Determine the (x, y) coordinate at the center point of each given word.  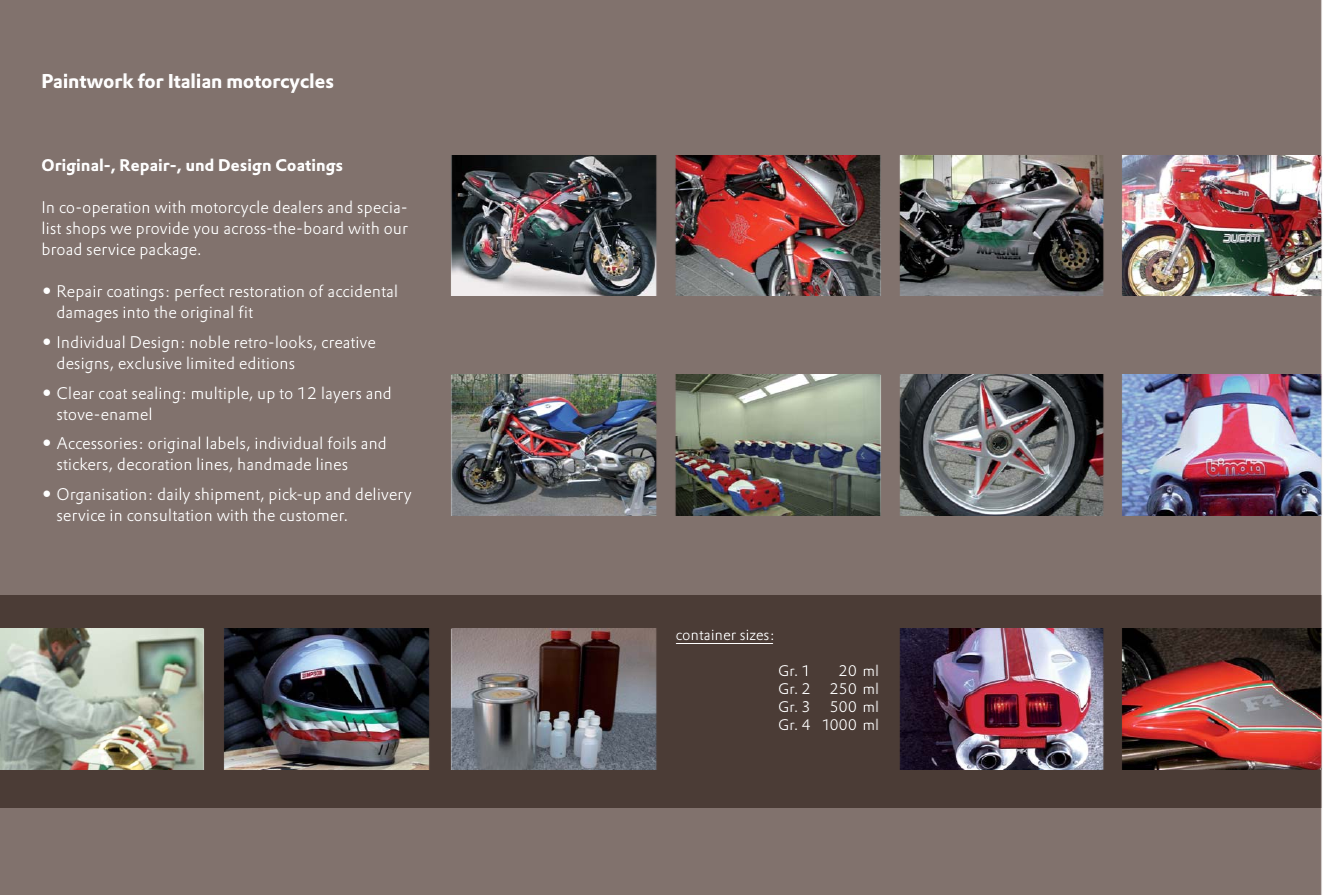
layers (341, 395)
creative (348, 342)
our (396, 230)
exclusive (150, 362)
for (151, 80)
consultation (169, 515)
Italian (195, 80)
